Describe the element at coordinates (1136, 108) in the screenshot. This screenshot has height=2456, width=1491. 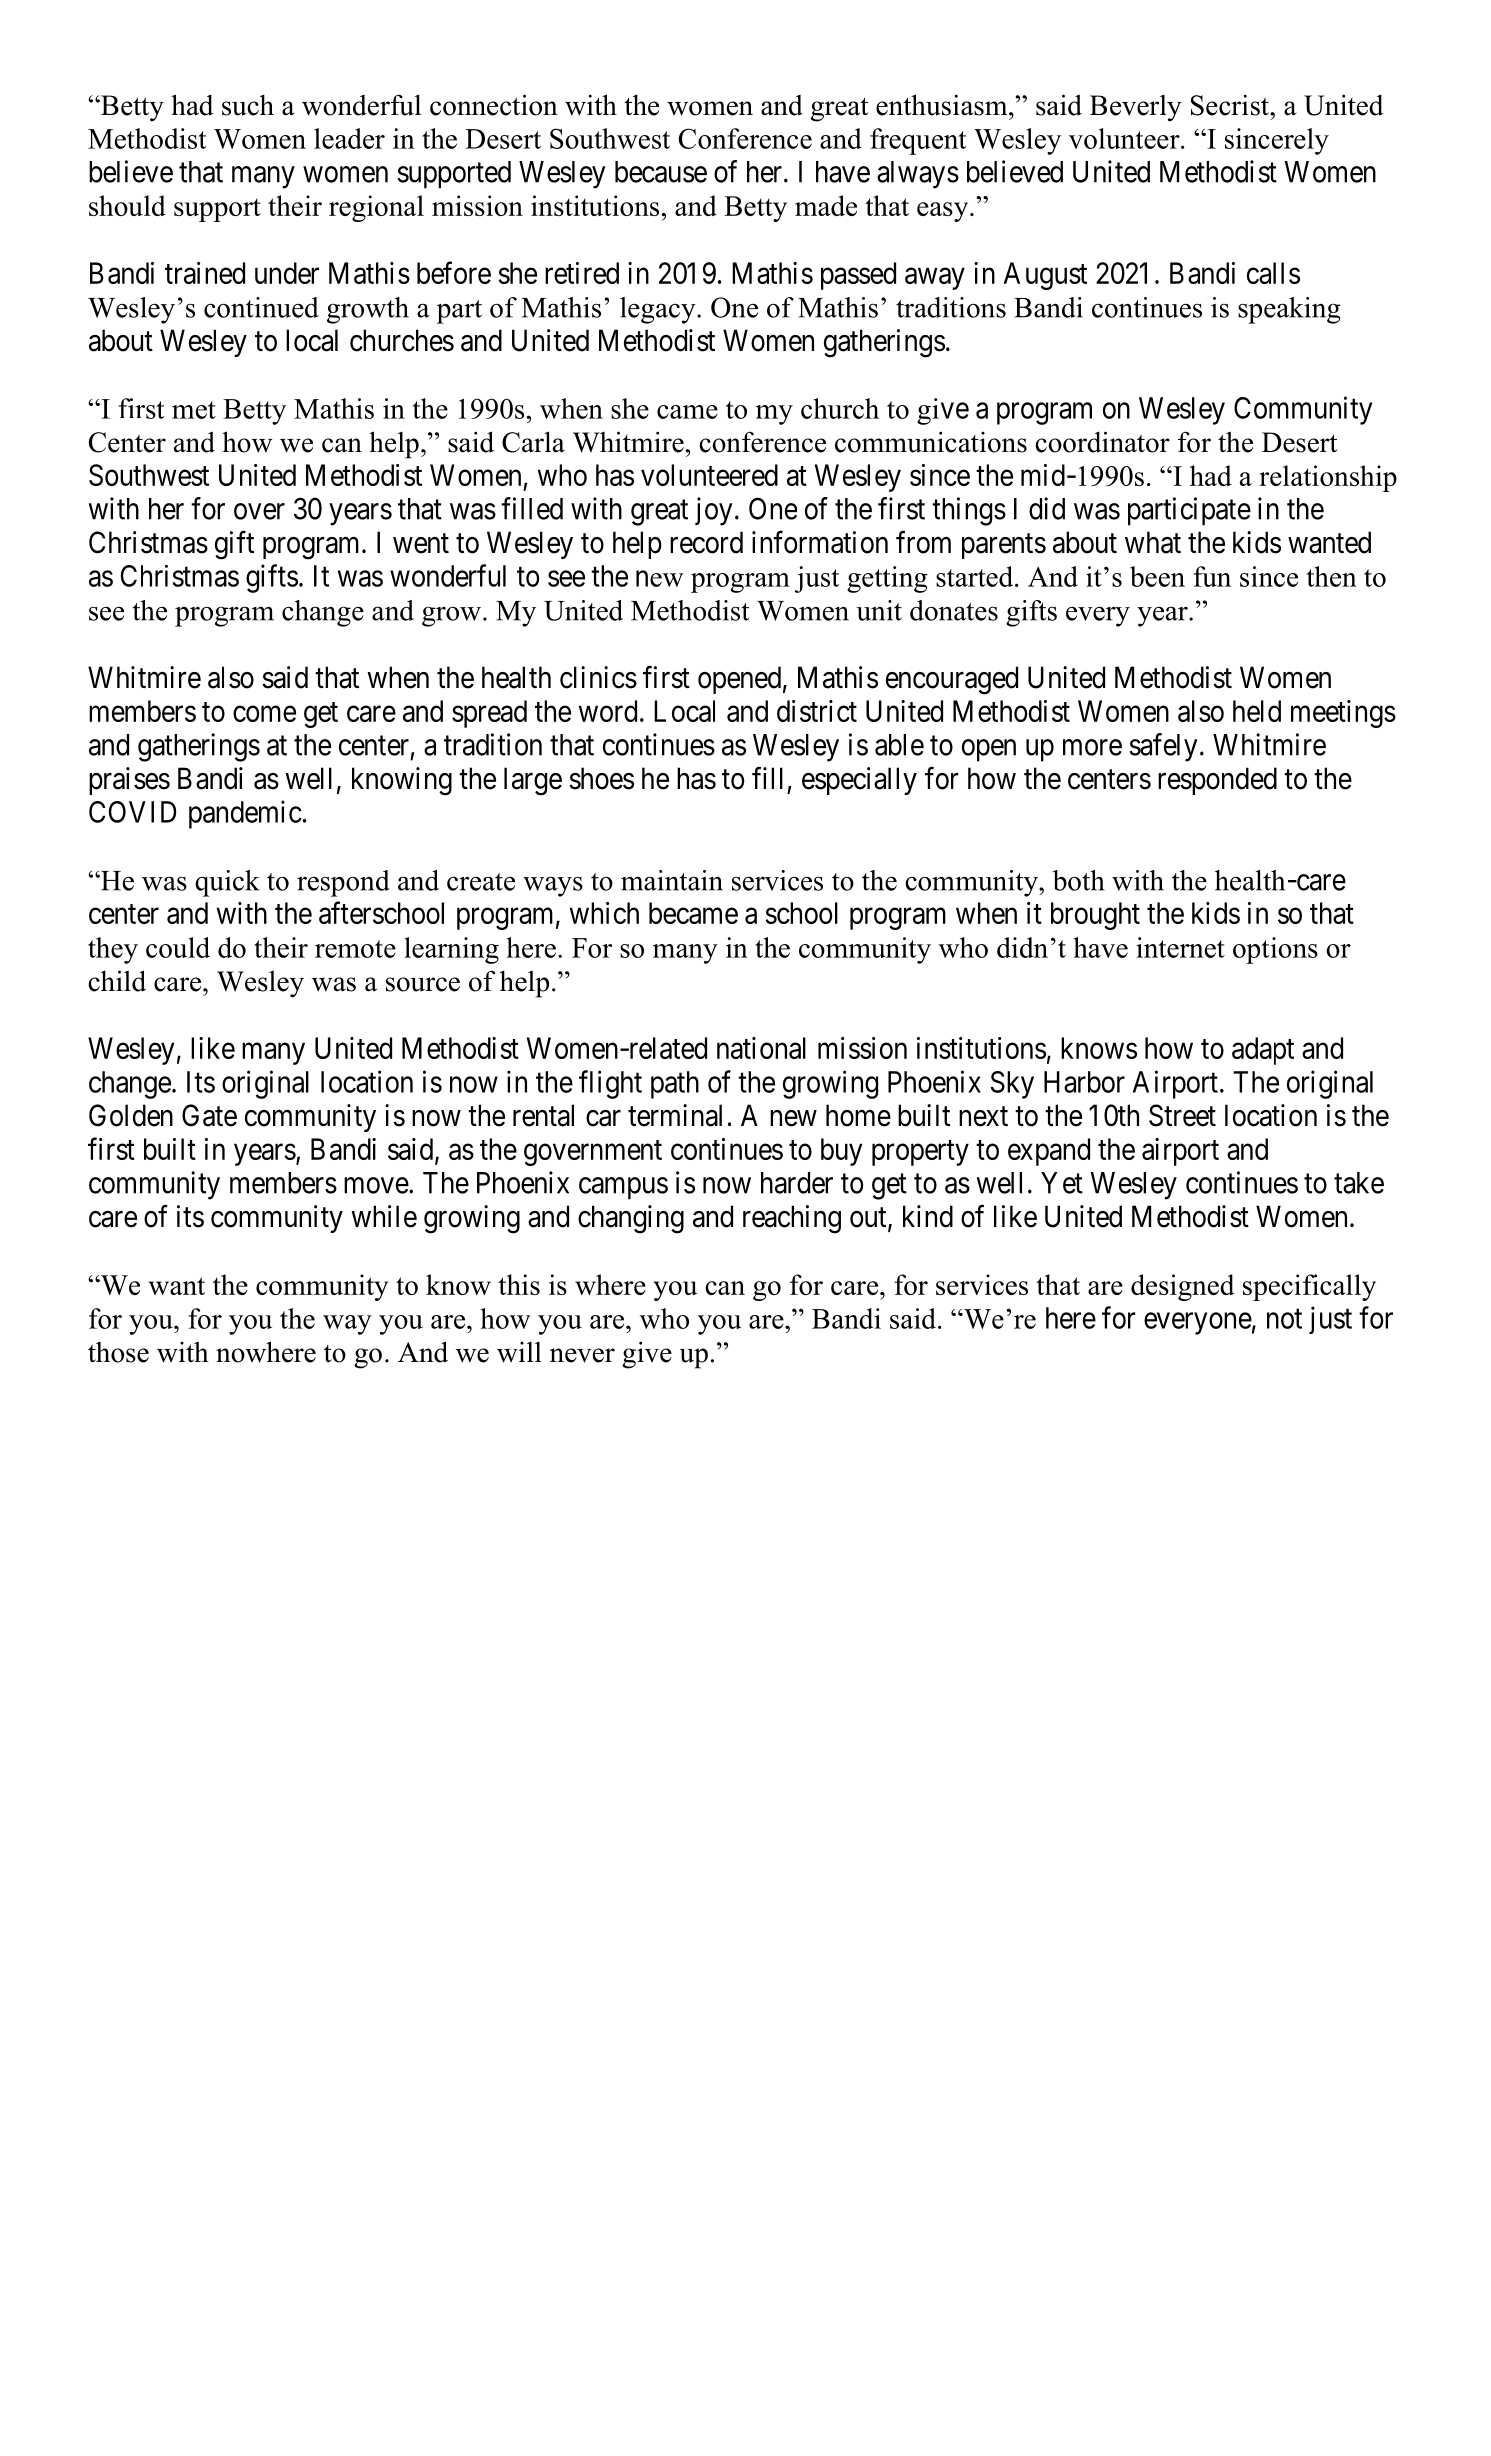
I see `Beverly` at that location.
